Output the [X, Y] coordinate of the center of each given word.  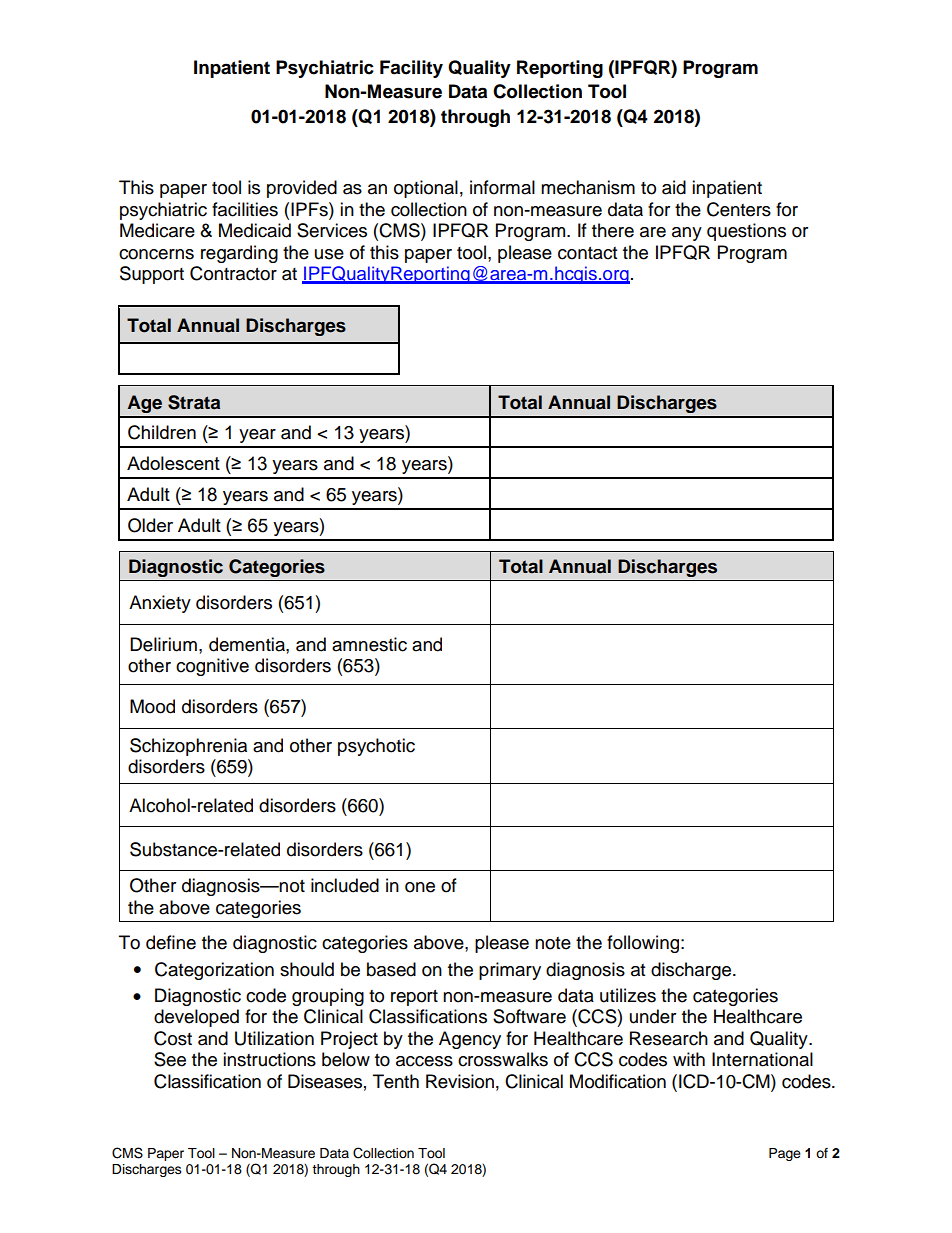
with [689, 1059]
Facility [411, 69]
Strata [194, 402]
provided [302, 189]
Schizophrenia [188, 747]
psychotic [376, 747]
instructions [269, 1059]
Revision [460, 1081]
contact [587, 253]
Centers [739, 209]
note [553, 943]
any [687, 234]
